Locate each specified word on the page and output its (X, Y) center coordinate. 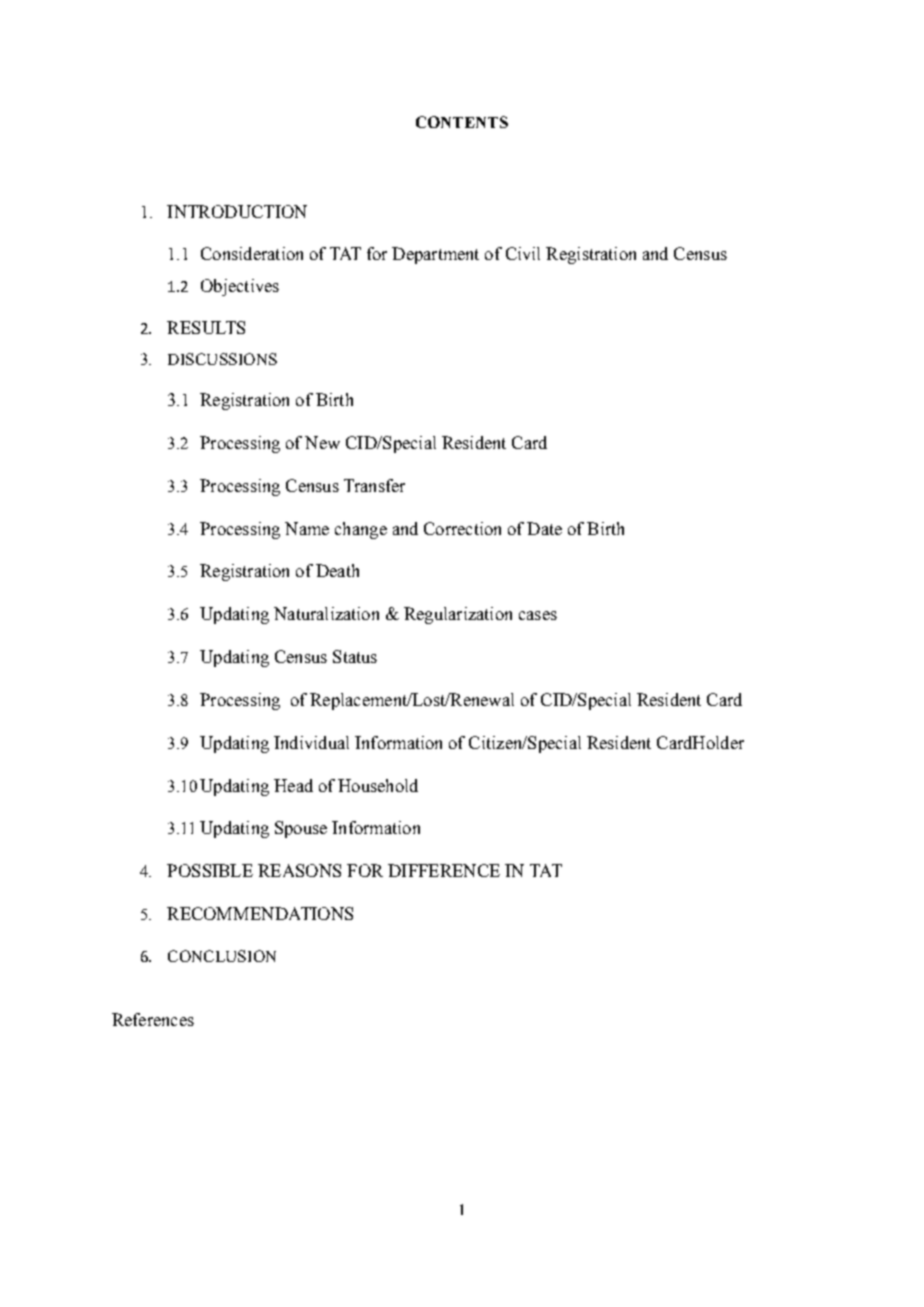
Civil (523, 253)
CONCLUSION (222, 956)
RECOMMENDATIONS (260, 913)
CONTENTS (462, 122)
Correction (462, 528)
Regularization (458, 615)
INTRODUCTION (237, 211)
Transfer (374, 485)
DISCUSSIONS (222, 359)
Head (293, 785)
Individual (311, 742)
